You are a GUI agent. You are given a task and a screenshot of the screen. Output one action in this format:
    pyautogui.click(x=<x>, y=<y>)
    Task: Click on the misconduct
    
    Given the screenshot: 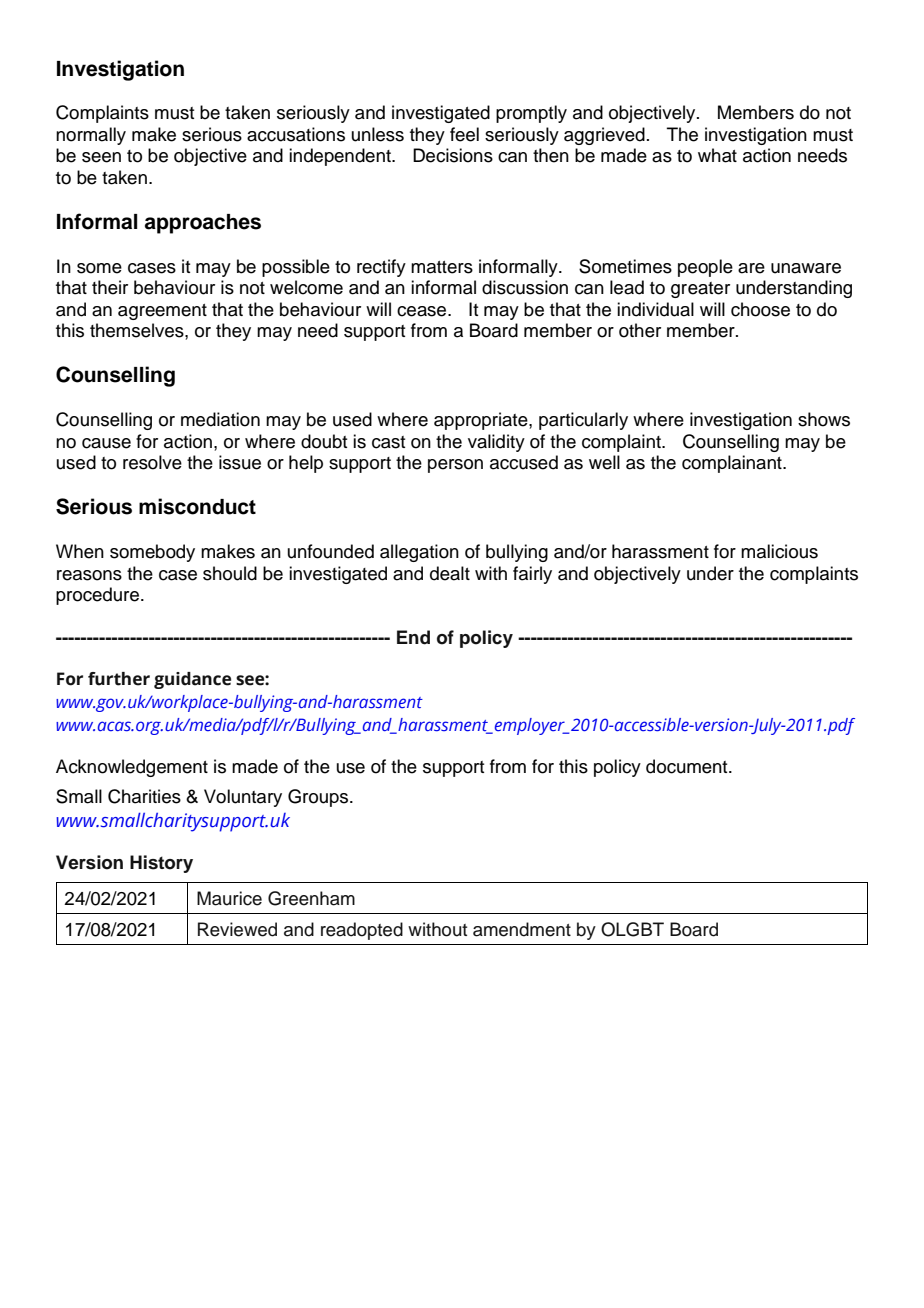 What is the action you would take?
    pyautogui.click(x=197, y=506)
